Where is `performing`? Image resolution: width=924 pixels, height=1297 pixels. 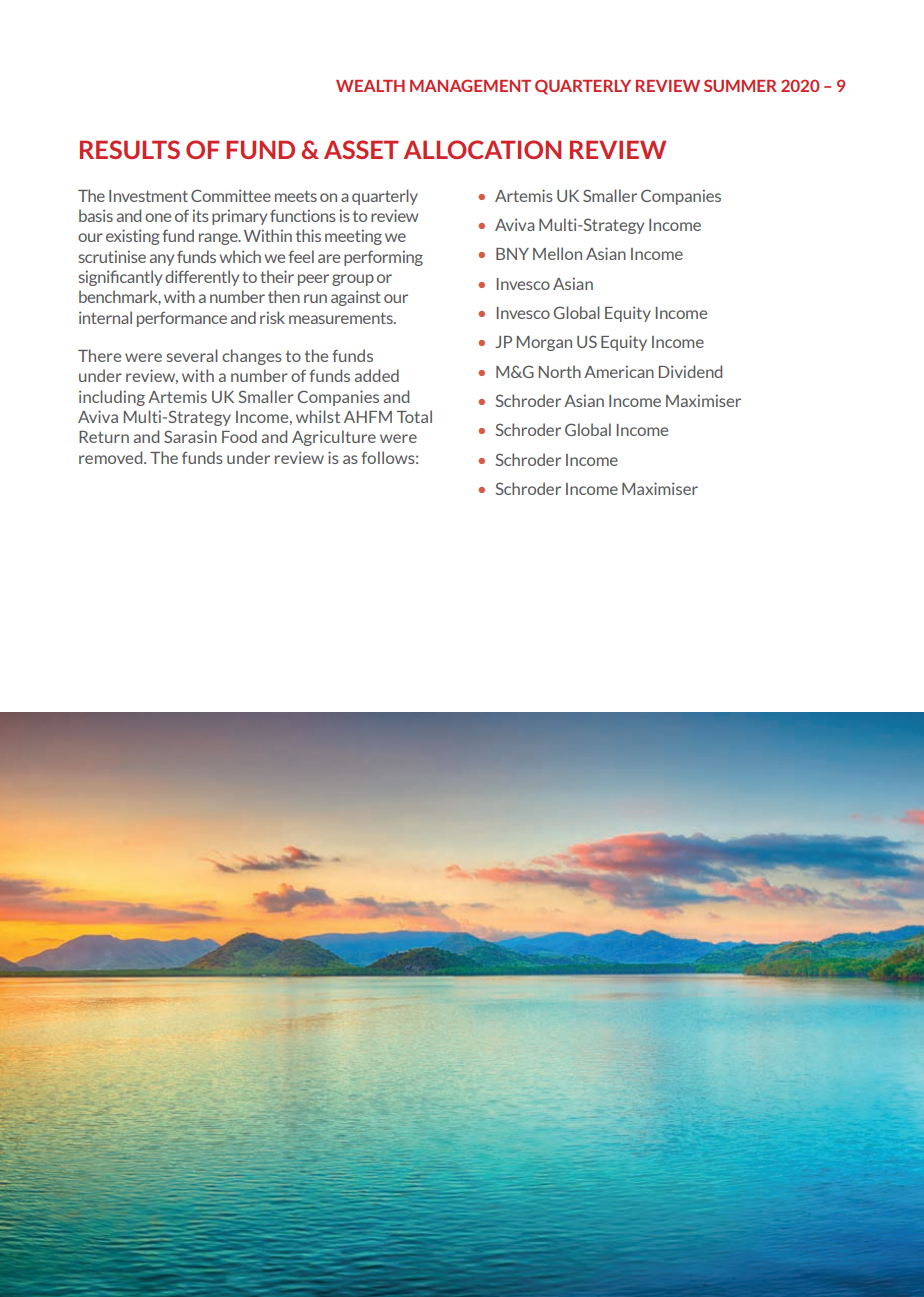 performing is located at coordinates (383, 258).
